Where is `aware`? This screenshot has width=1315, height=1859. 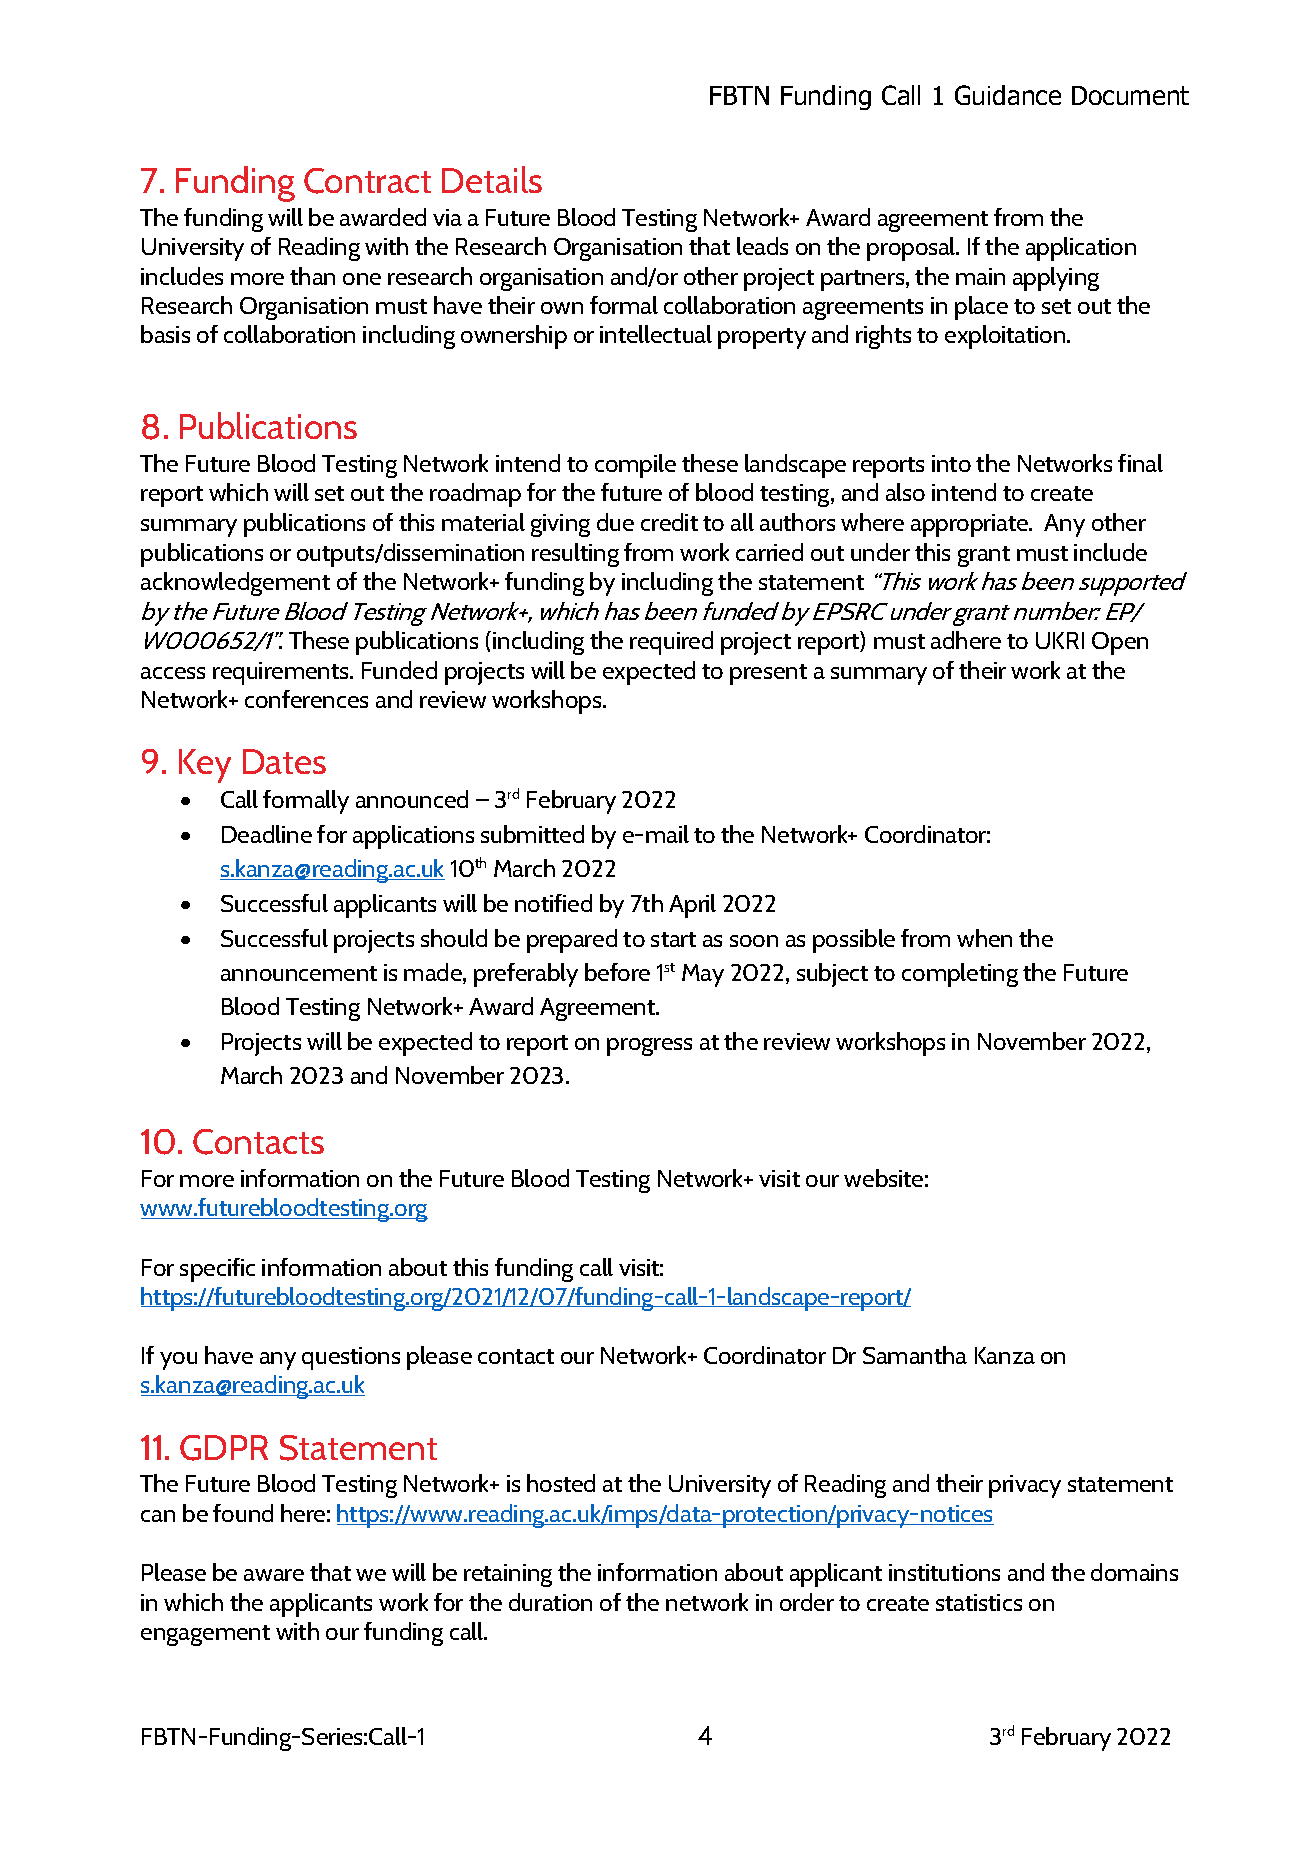
aware is located at coordinates (274, 1575).
